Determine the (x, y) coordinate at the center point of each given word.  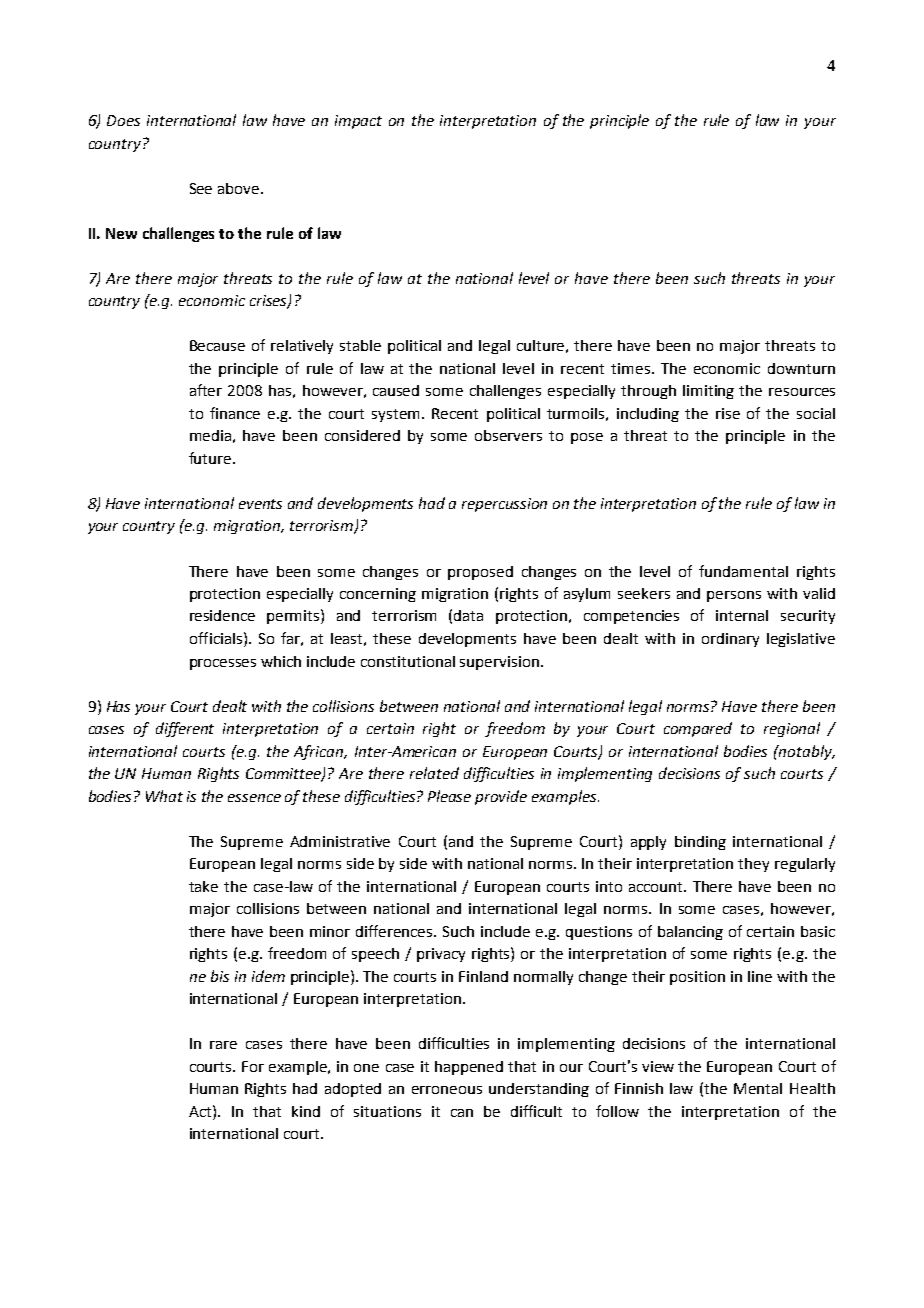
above (240, 188)
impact (358, 122)
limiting (708, 392)
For (253, 1066)
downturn (801, 368)
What (164, 796)
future (211, 458)
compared (698, 729)
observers (508, 435)
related (434, 773)
